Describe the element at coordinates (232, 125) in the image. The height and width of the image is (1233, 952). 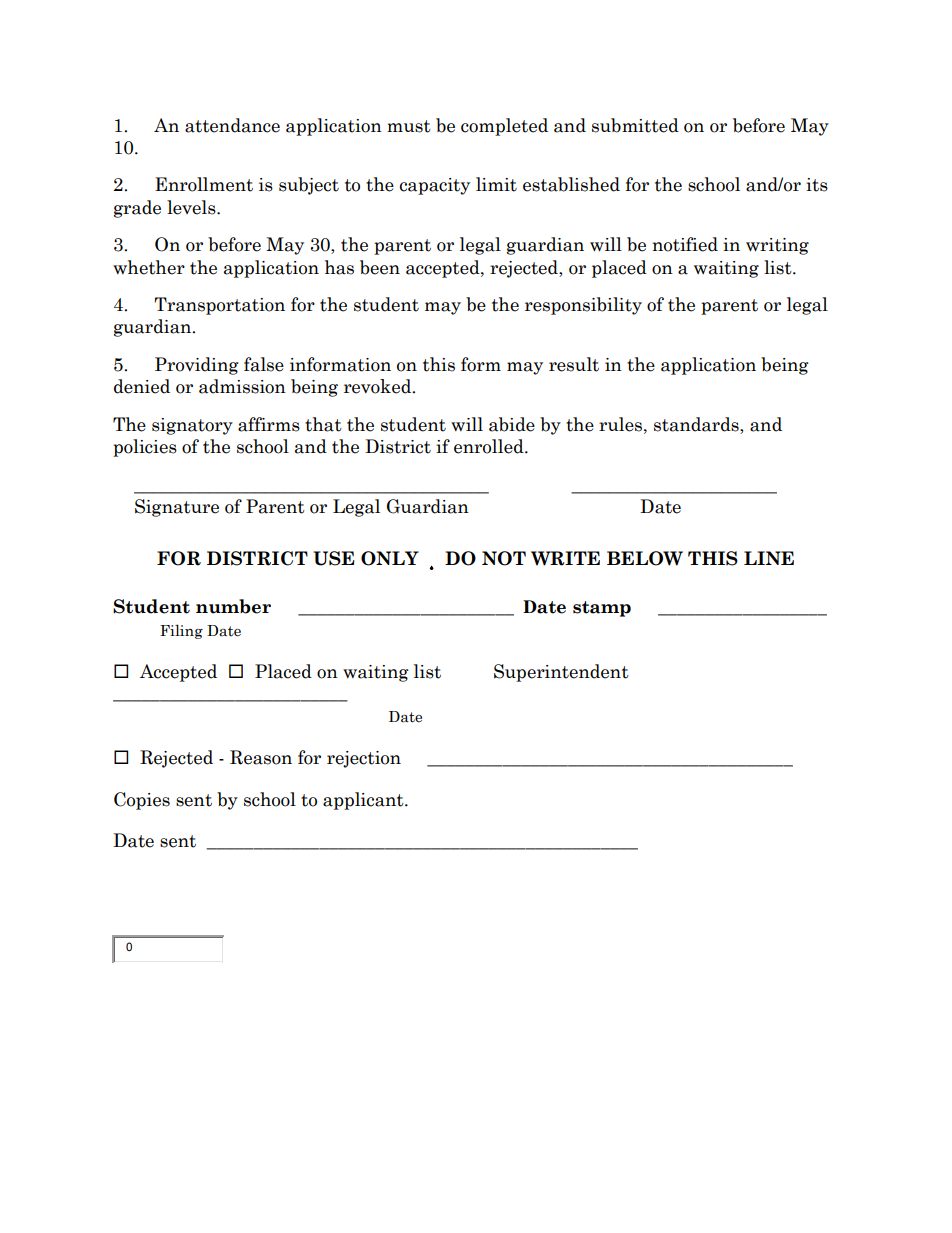
I see `attendance` at that location.
